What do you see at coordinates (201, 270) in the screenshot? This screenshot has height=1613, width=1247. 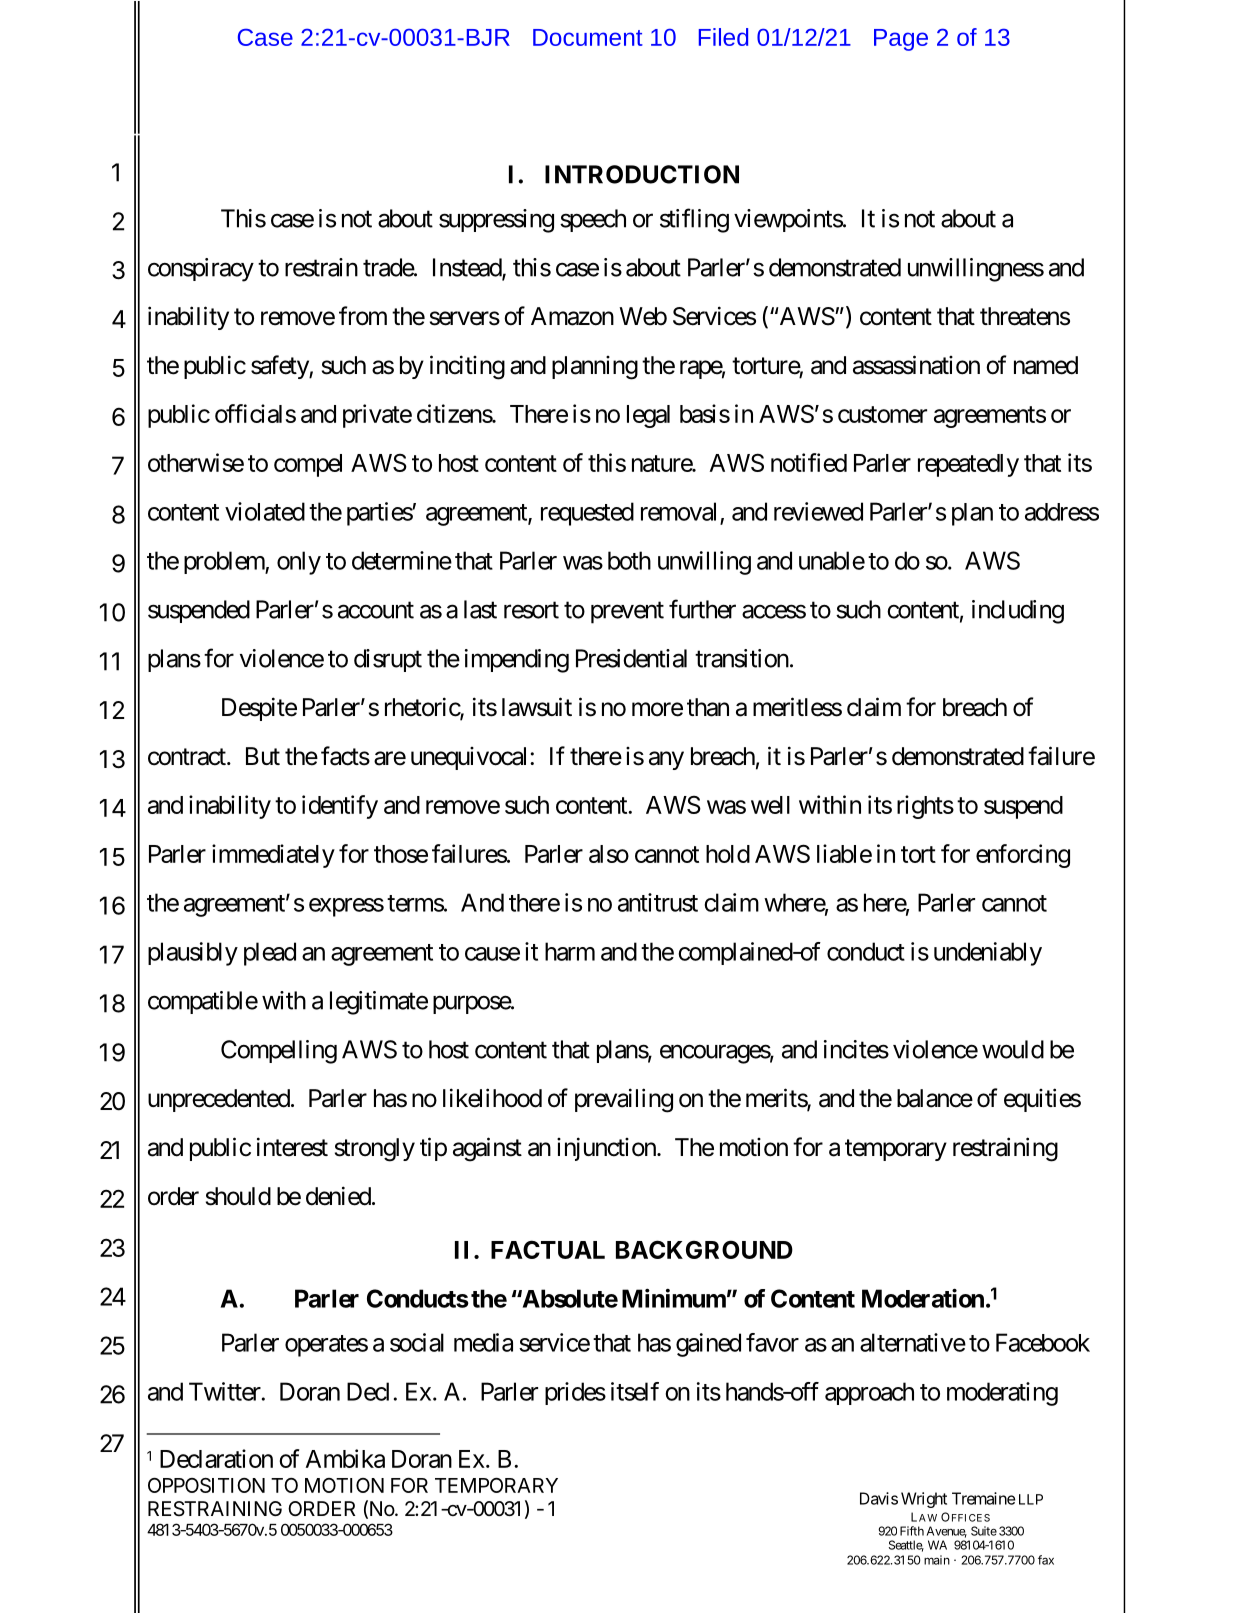 I see `conspiracy` at bounding box center [201, 270].
